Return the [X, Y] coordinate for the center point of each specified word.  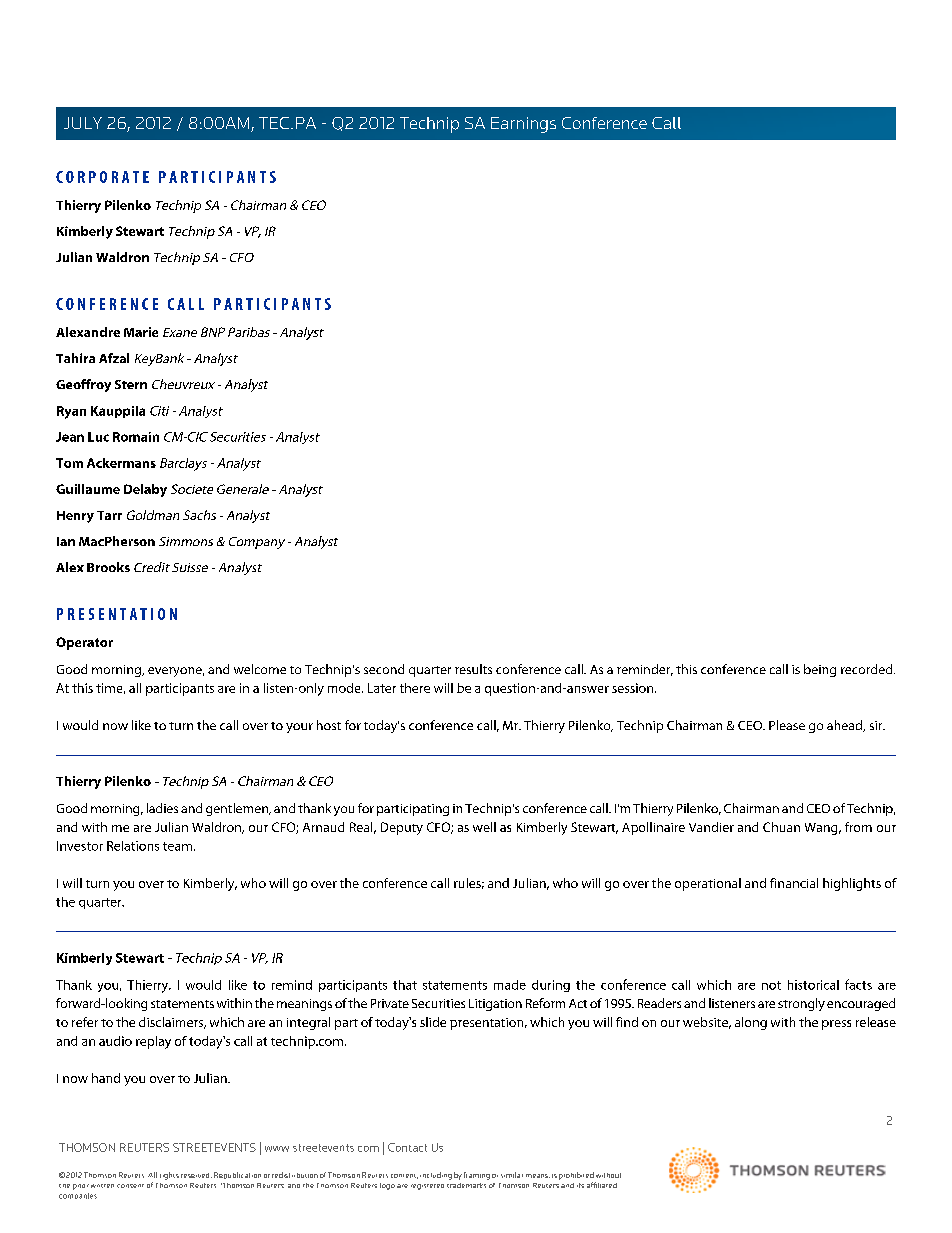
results [473, 669]
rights [169, 1176]
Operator [84, 643]
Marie [141, 332]
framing [477, 1176]
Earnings [523, 125]
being [820, 670]
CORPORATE [102, 177]
